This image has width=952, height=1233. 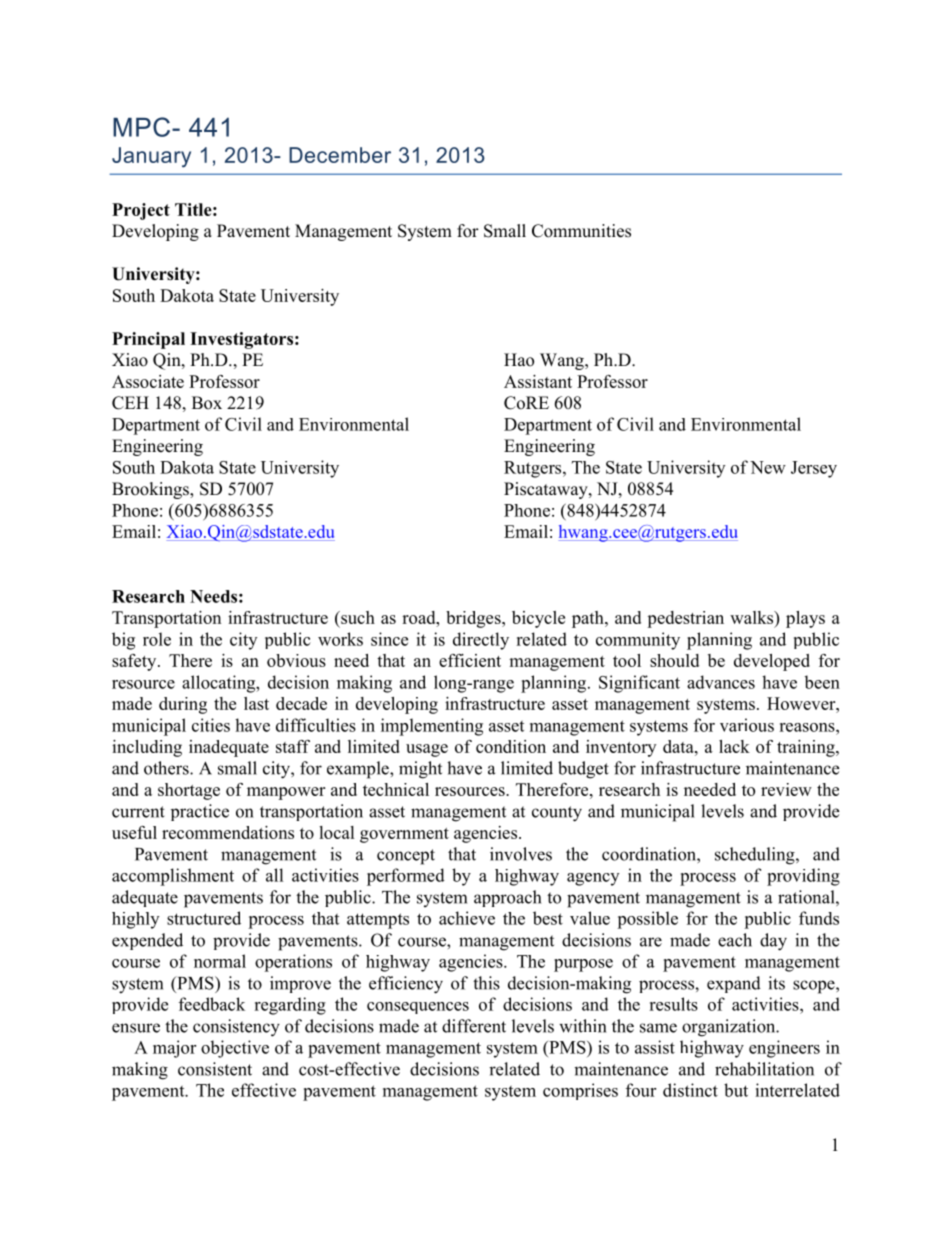 What do you see at coordinates (581, 231) in the image?
I see `Communities` at bounding box center [581, 231].
